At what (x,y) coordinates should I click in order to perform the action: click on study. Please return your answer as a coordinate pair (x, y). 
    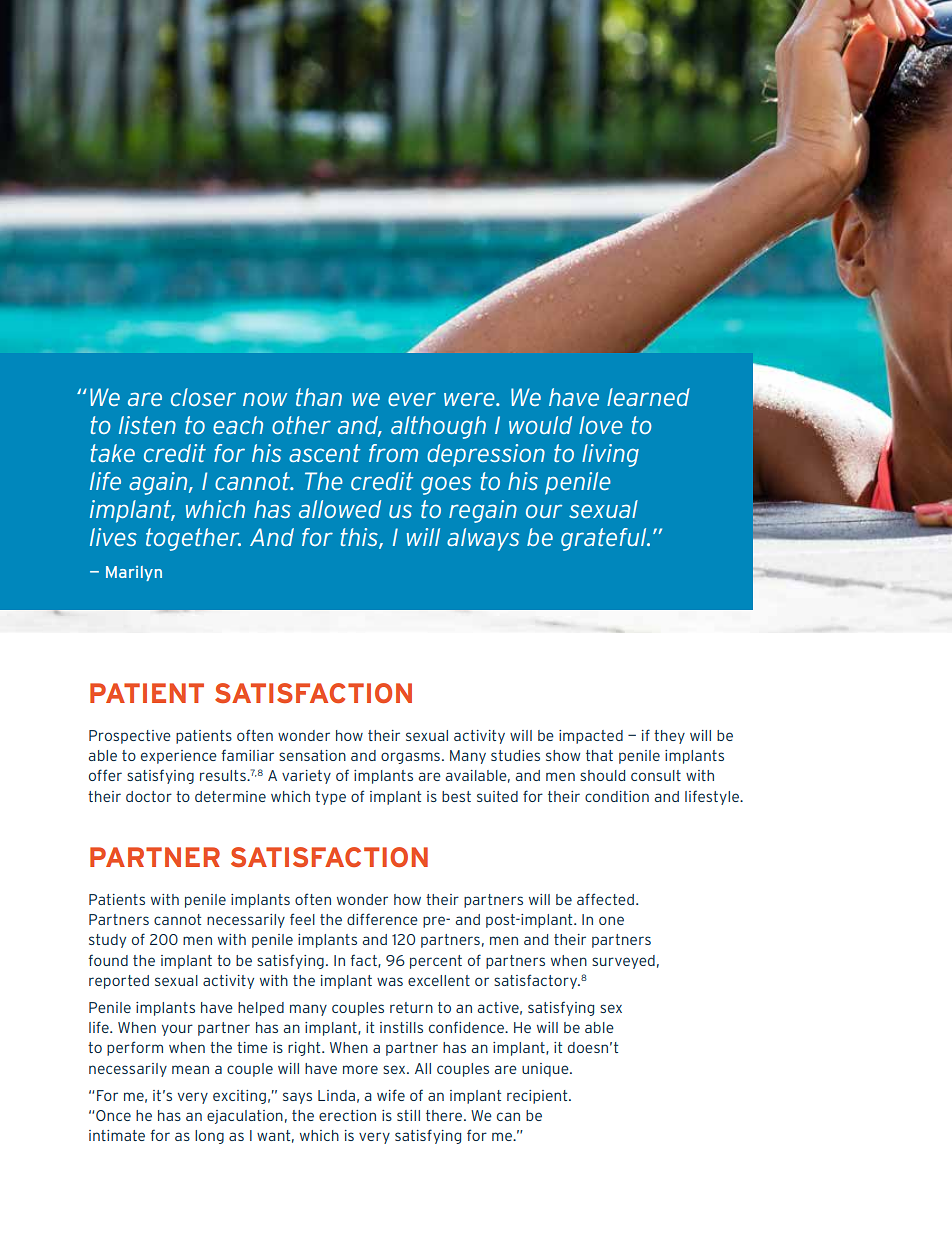
    Looking at the image, I should click on (107, 941).
